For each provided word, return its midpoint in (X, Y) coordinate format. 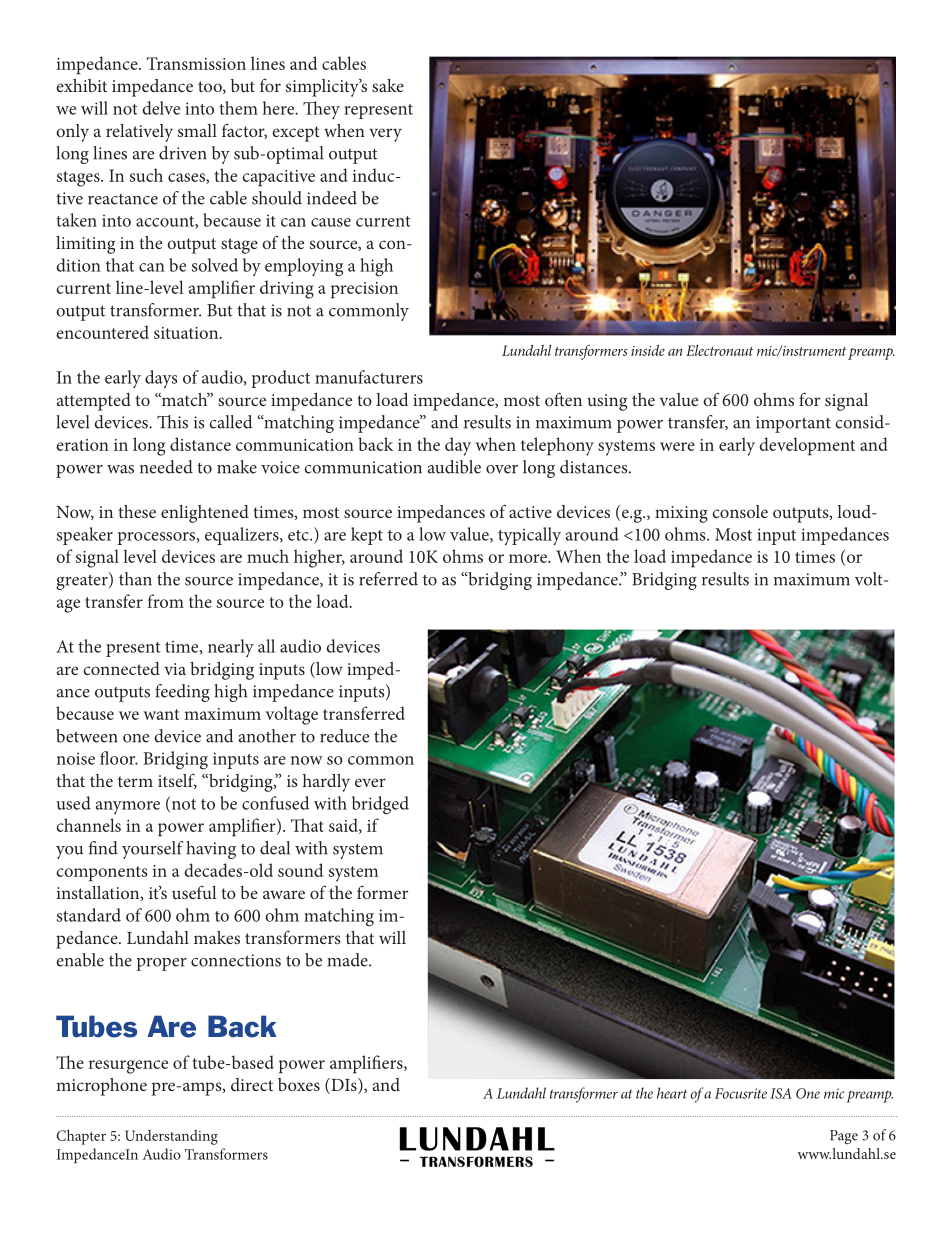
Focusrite (741, 1093)
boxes (299, 1084)
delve (161, 108)
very (385, 135)
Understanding (171, 1137)
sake (388, 85)
